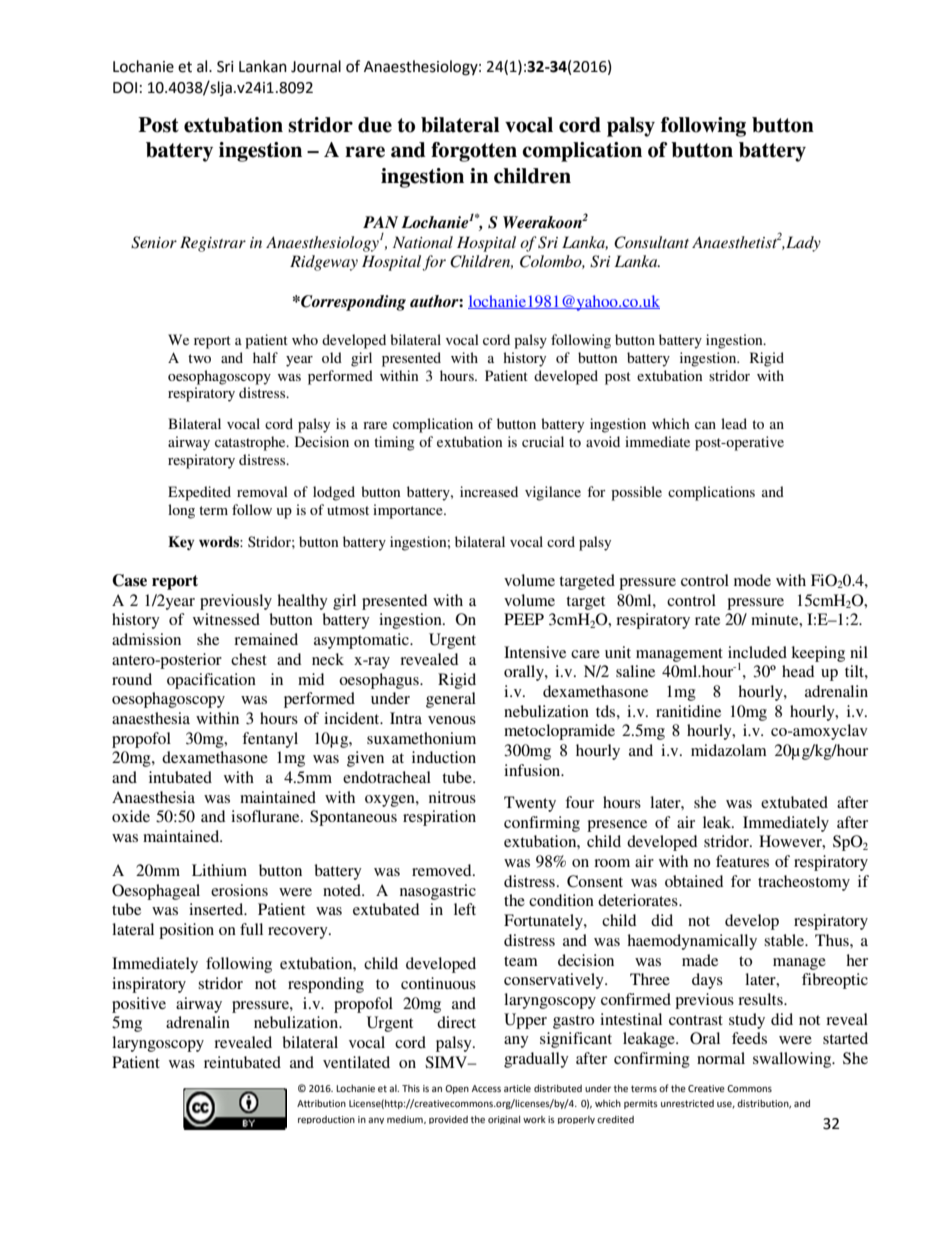  I want to click on swallowing, so click(793, 1060).
